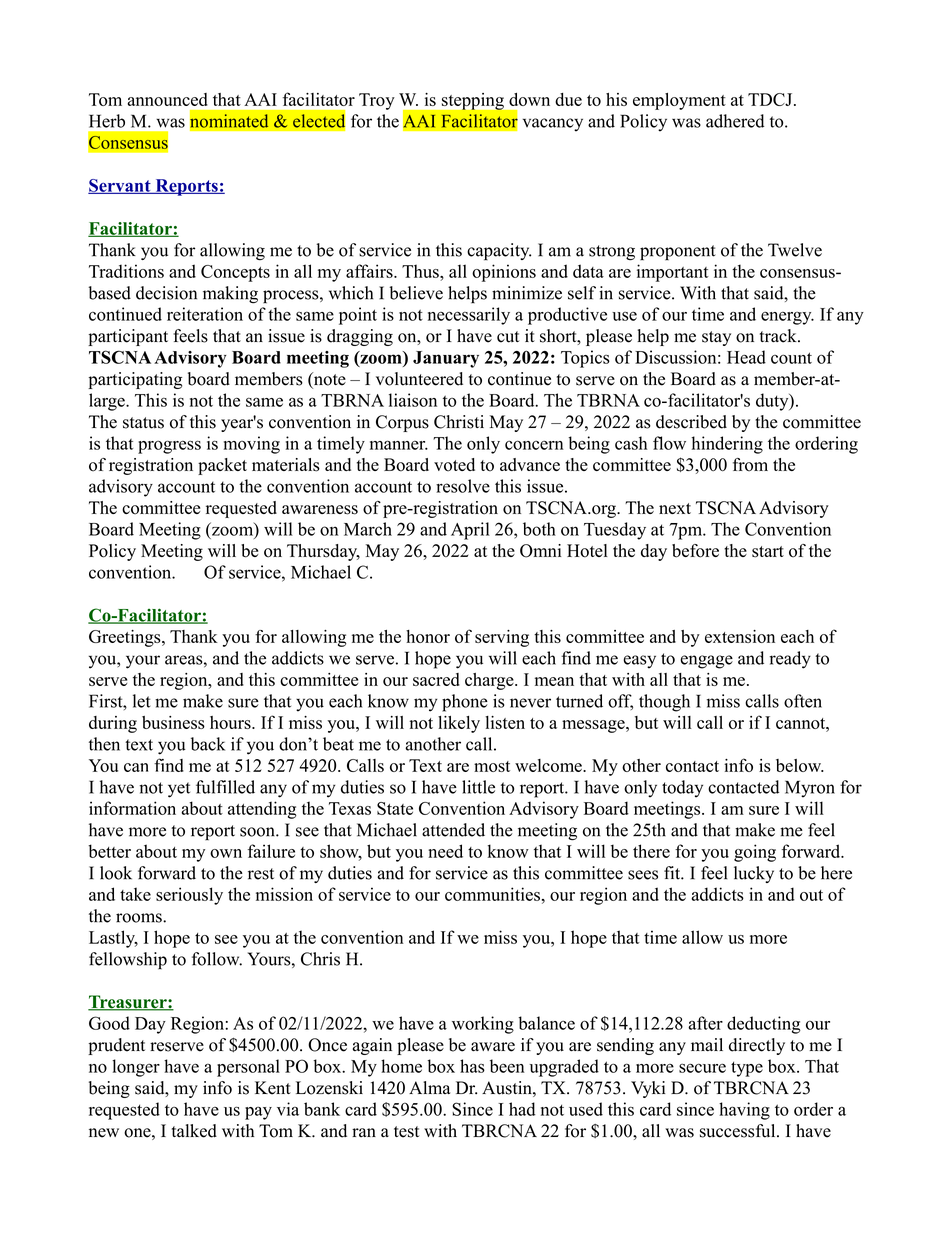 This page has height=1233, width=952. Describe the element at coordinates (679, 101) in the page. I see `employment` at that location.
